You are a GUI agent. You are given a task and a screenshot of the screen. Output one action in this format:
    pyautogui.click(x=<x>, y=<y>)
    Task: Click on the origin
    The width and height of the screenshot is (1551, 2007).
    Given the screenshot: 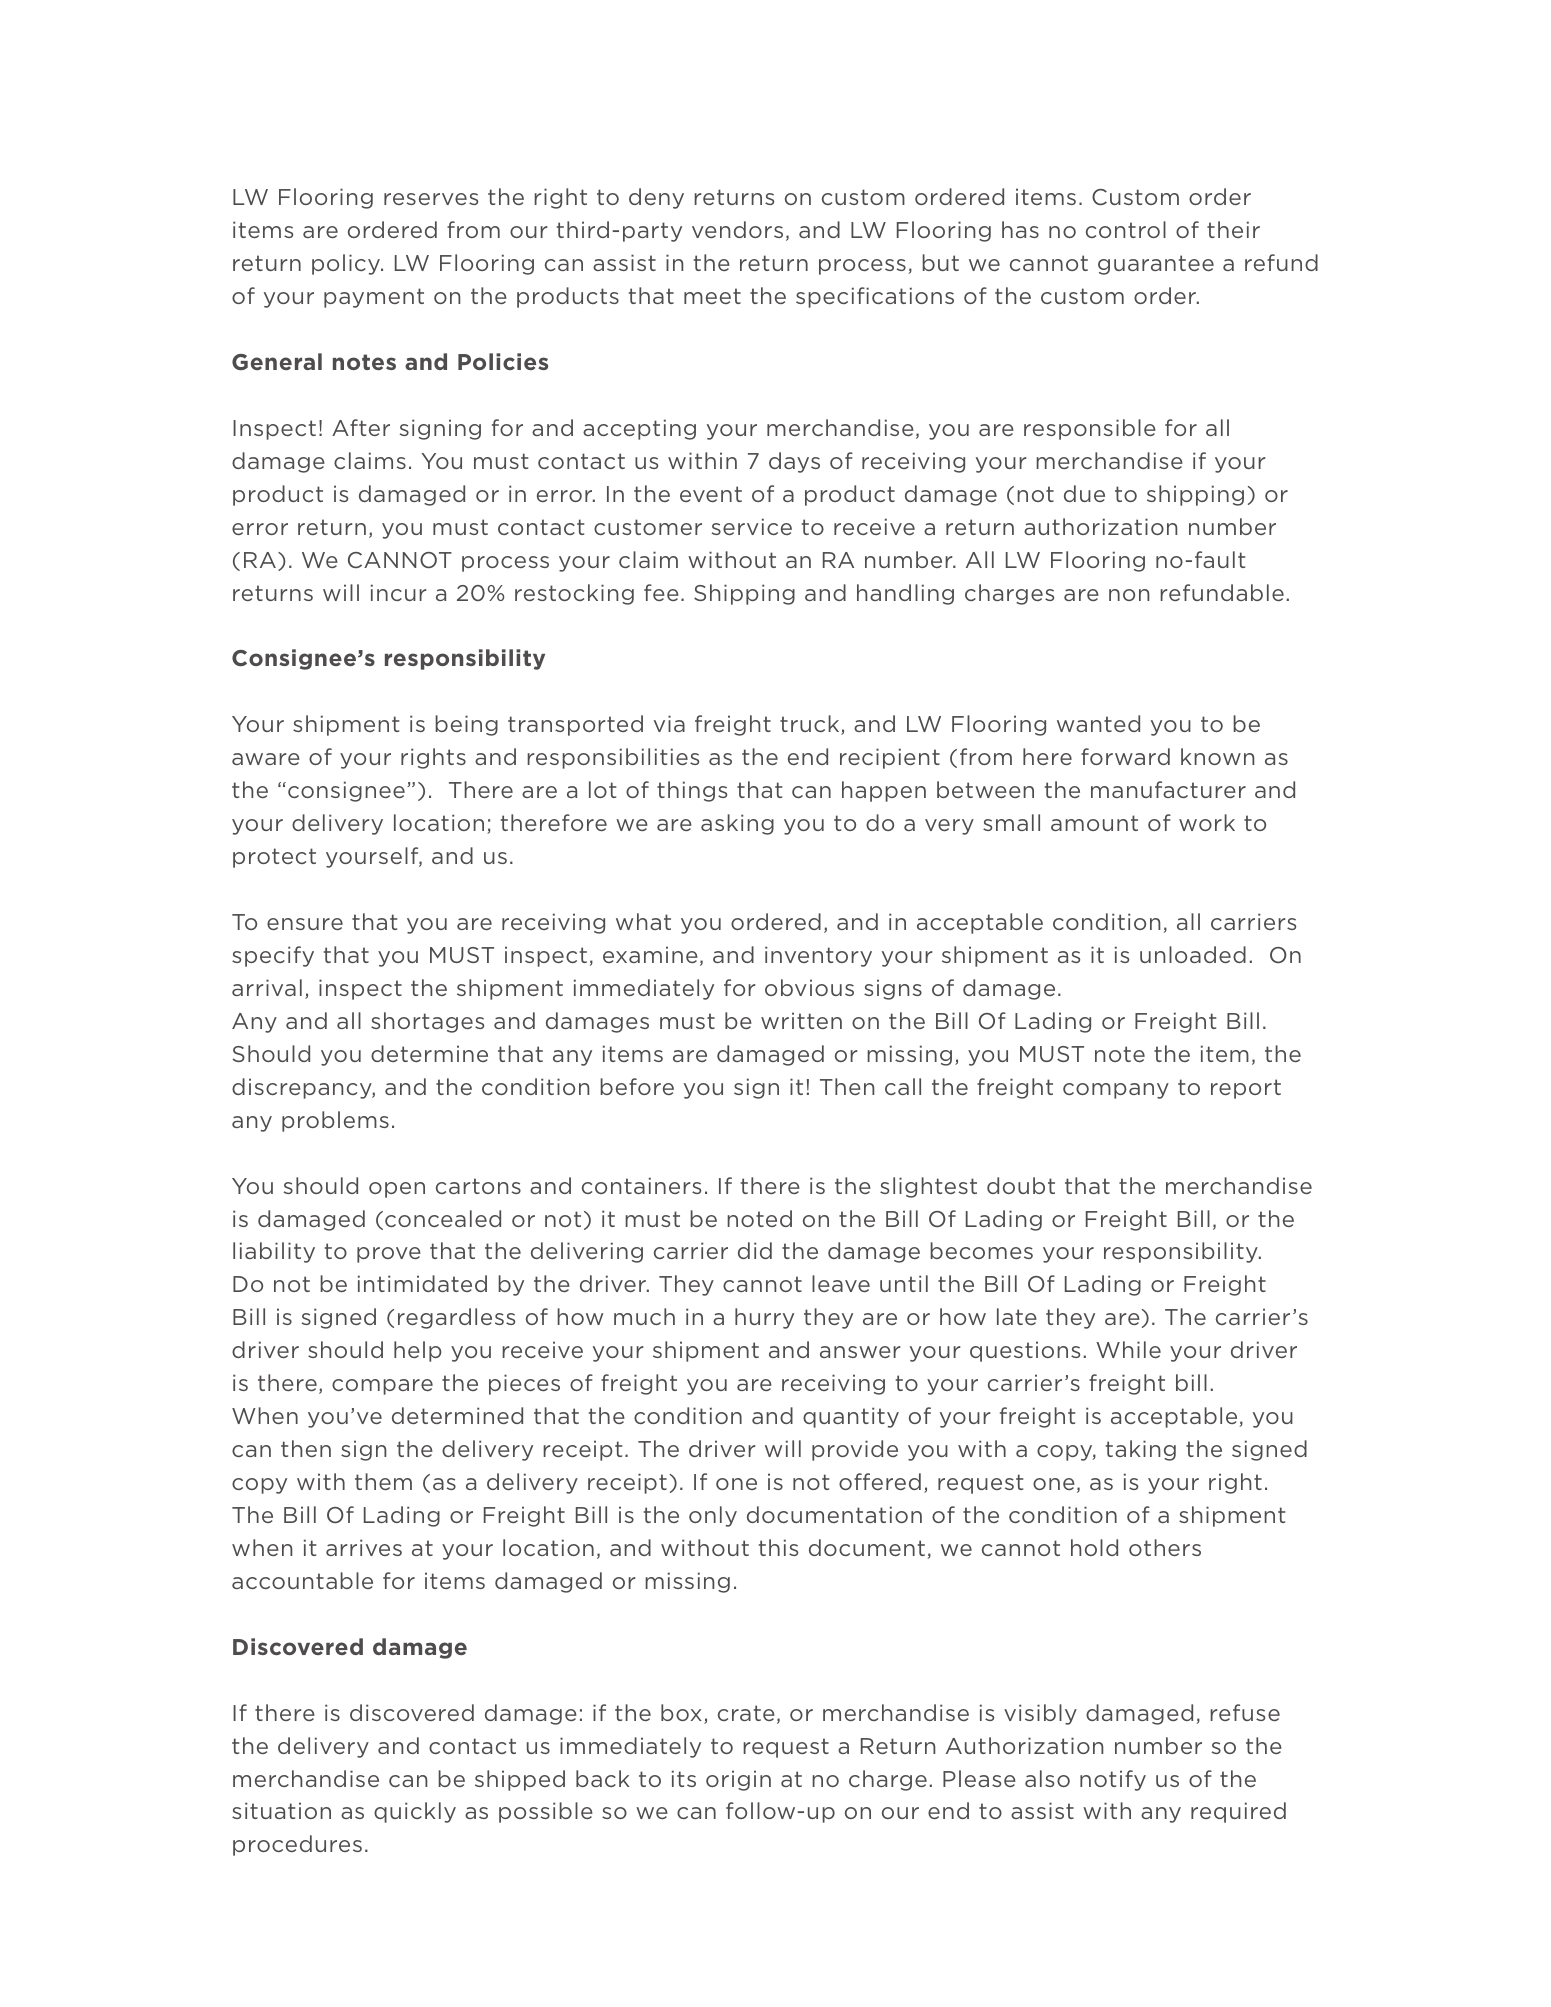 What is the action you would take?
    pyautogui.click(x=738, y=1780)
